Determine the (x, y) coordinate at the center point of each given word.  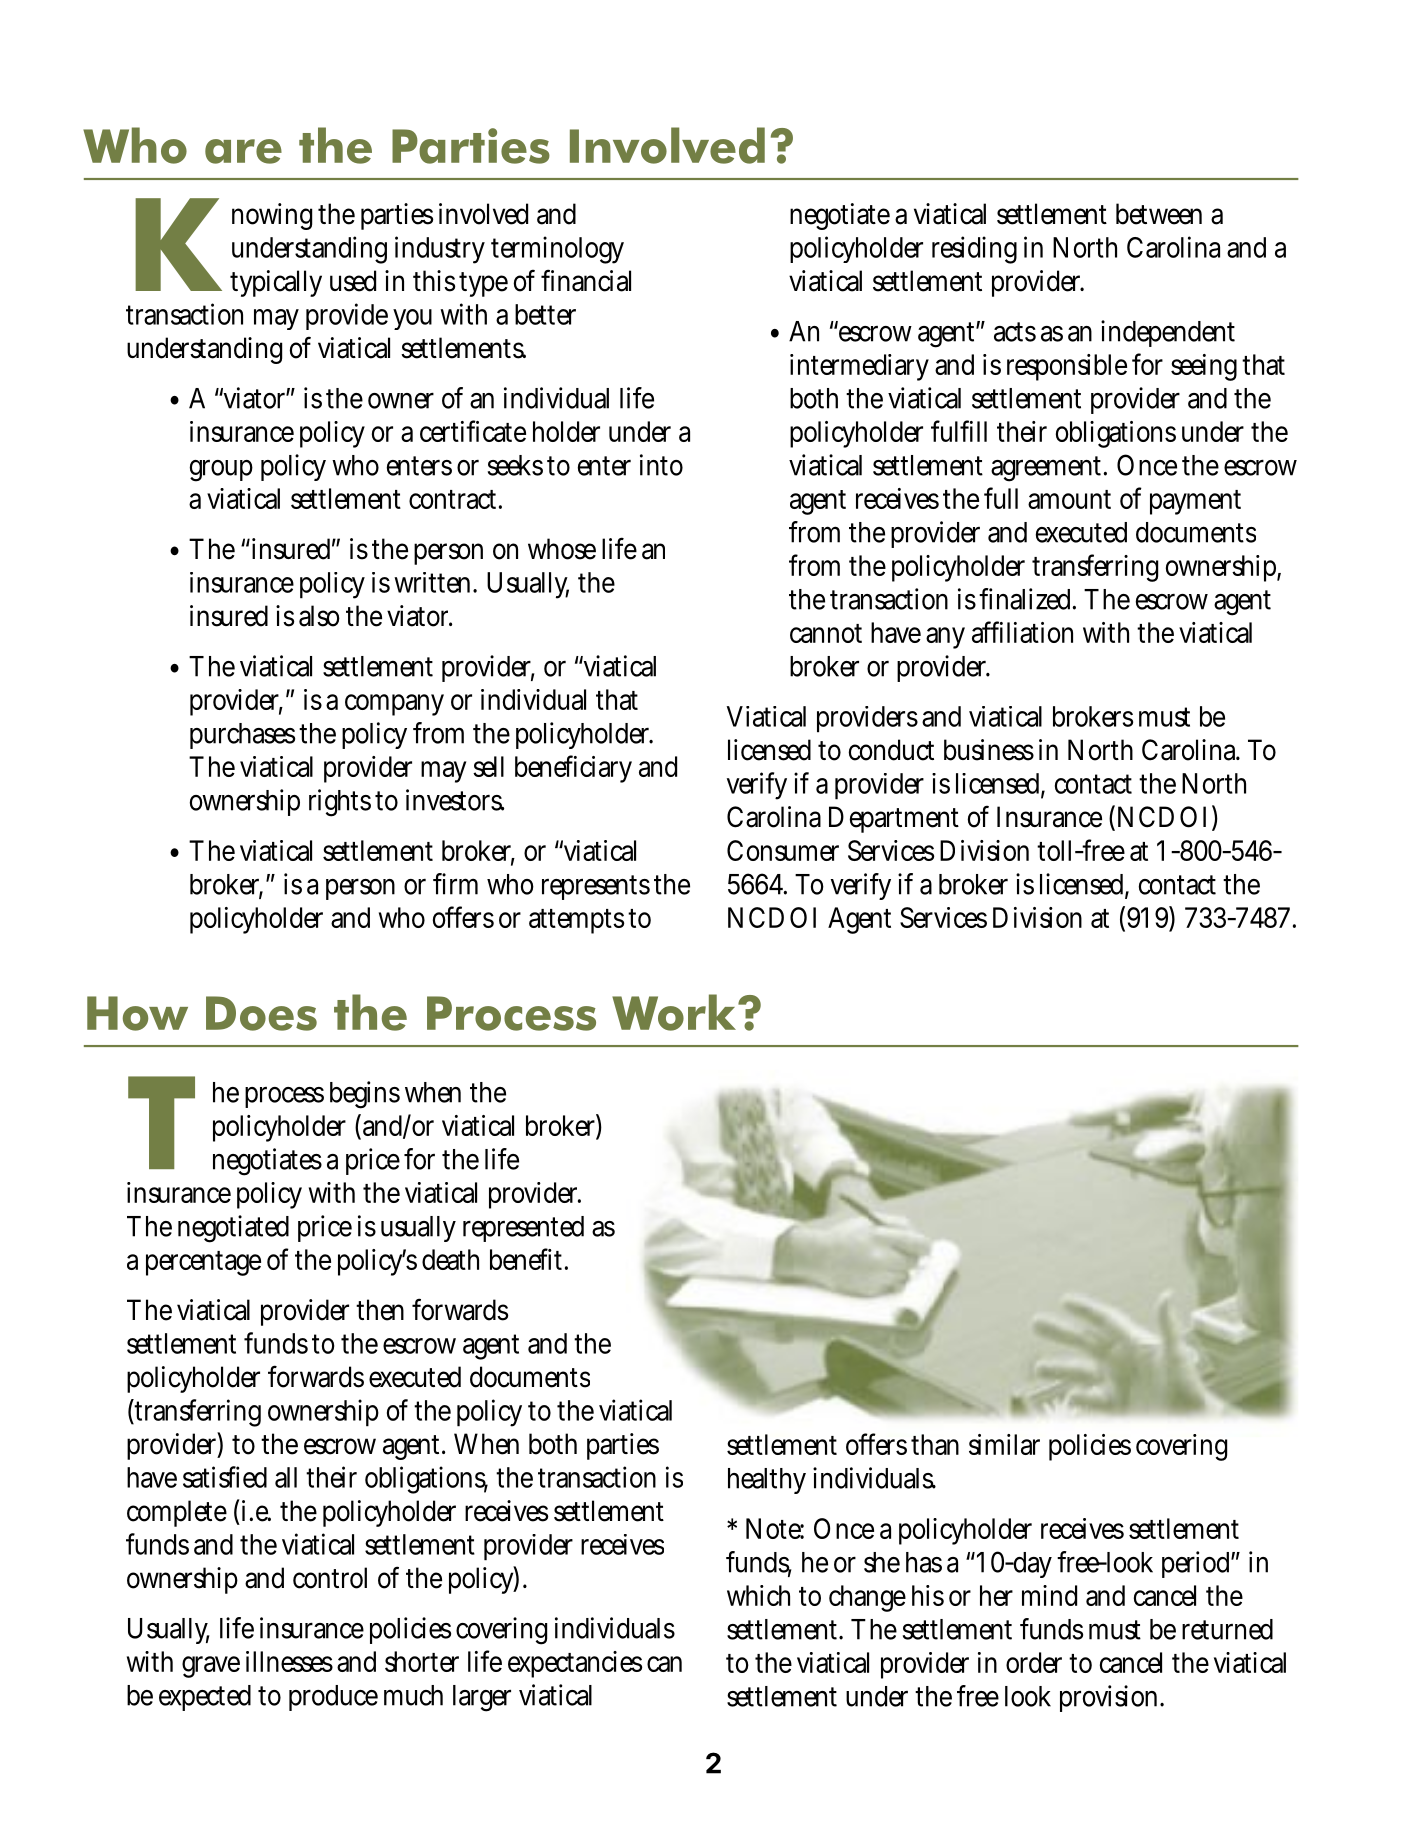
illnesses (289, 1661)
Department (894, 819)
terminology (557, 250)
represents (596, 887)
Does (261, 1013)
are (243, 151)
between (1159, 214)
